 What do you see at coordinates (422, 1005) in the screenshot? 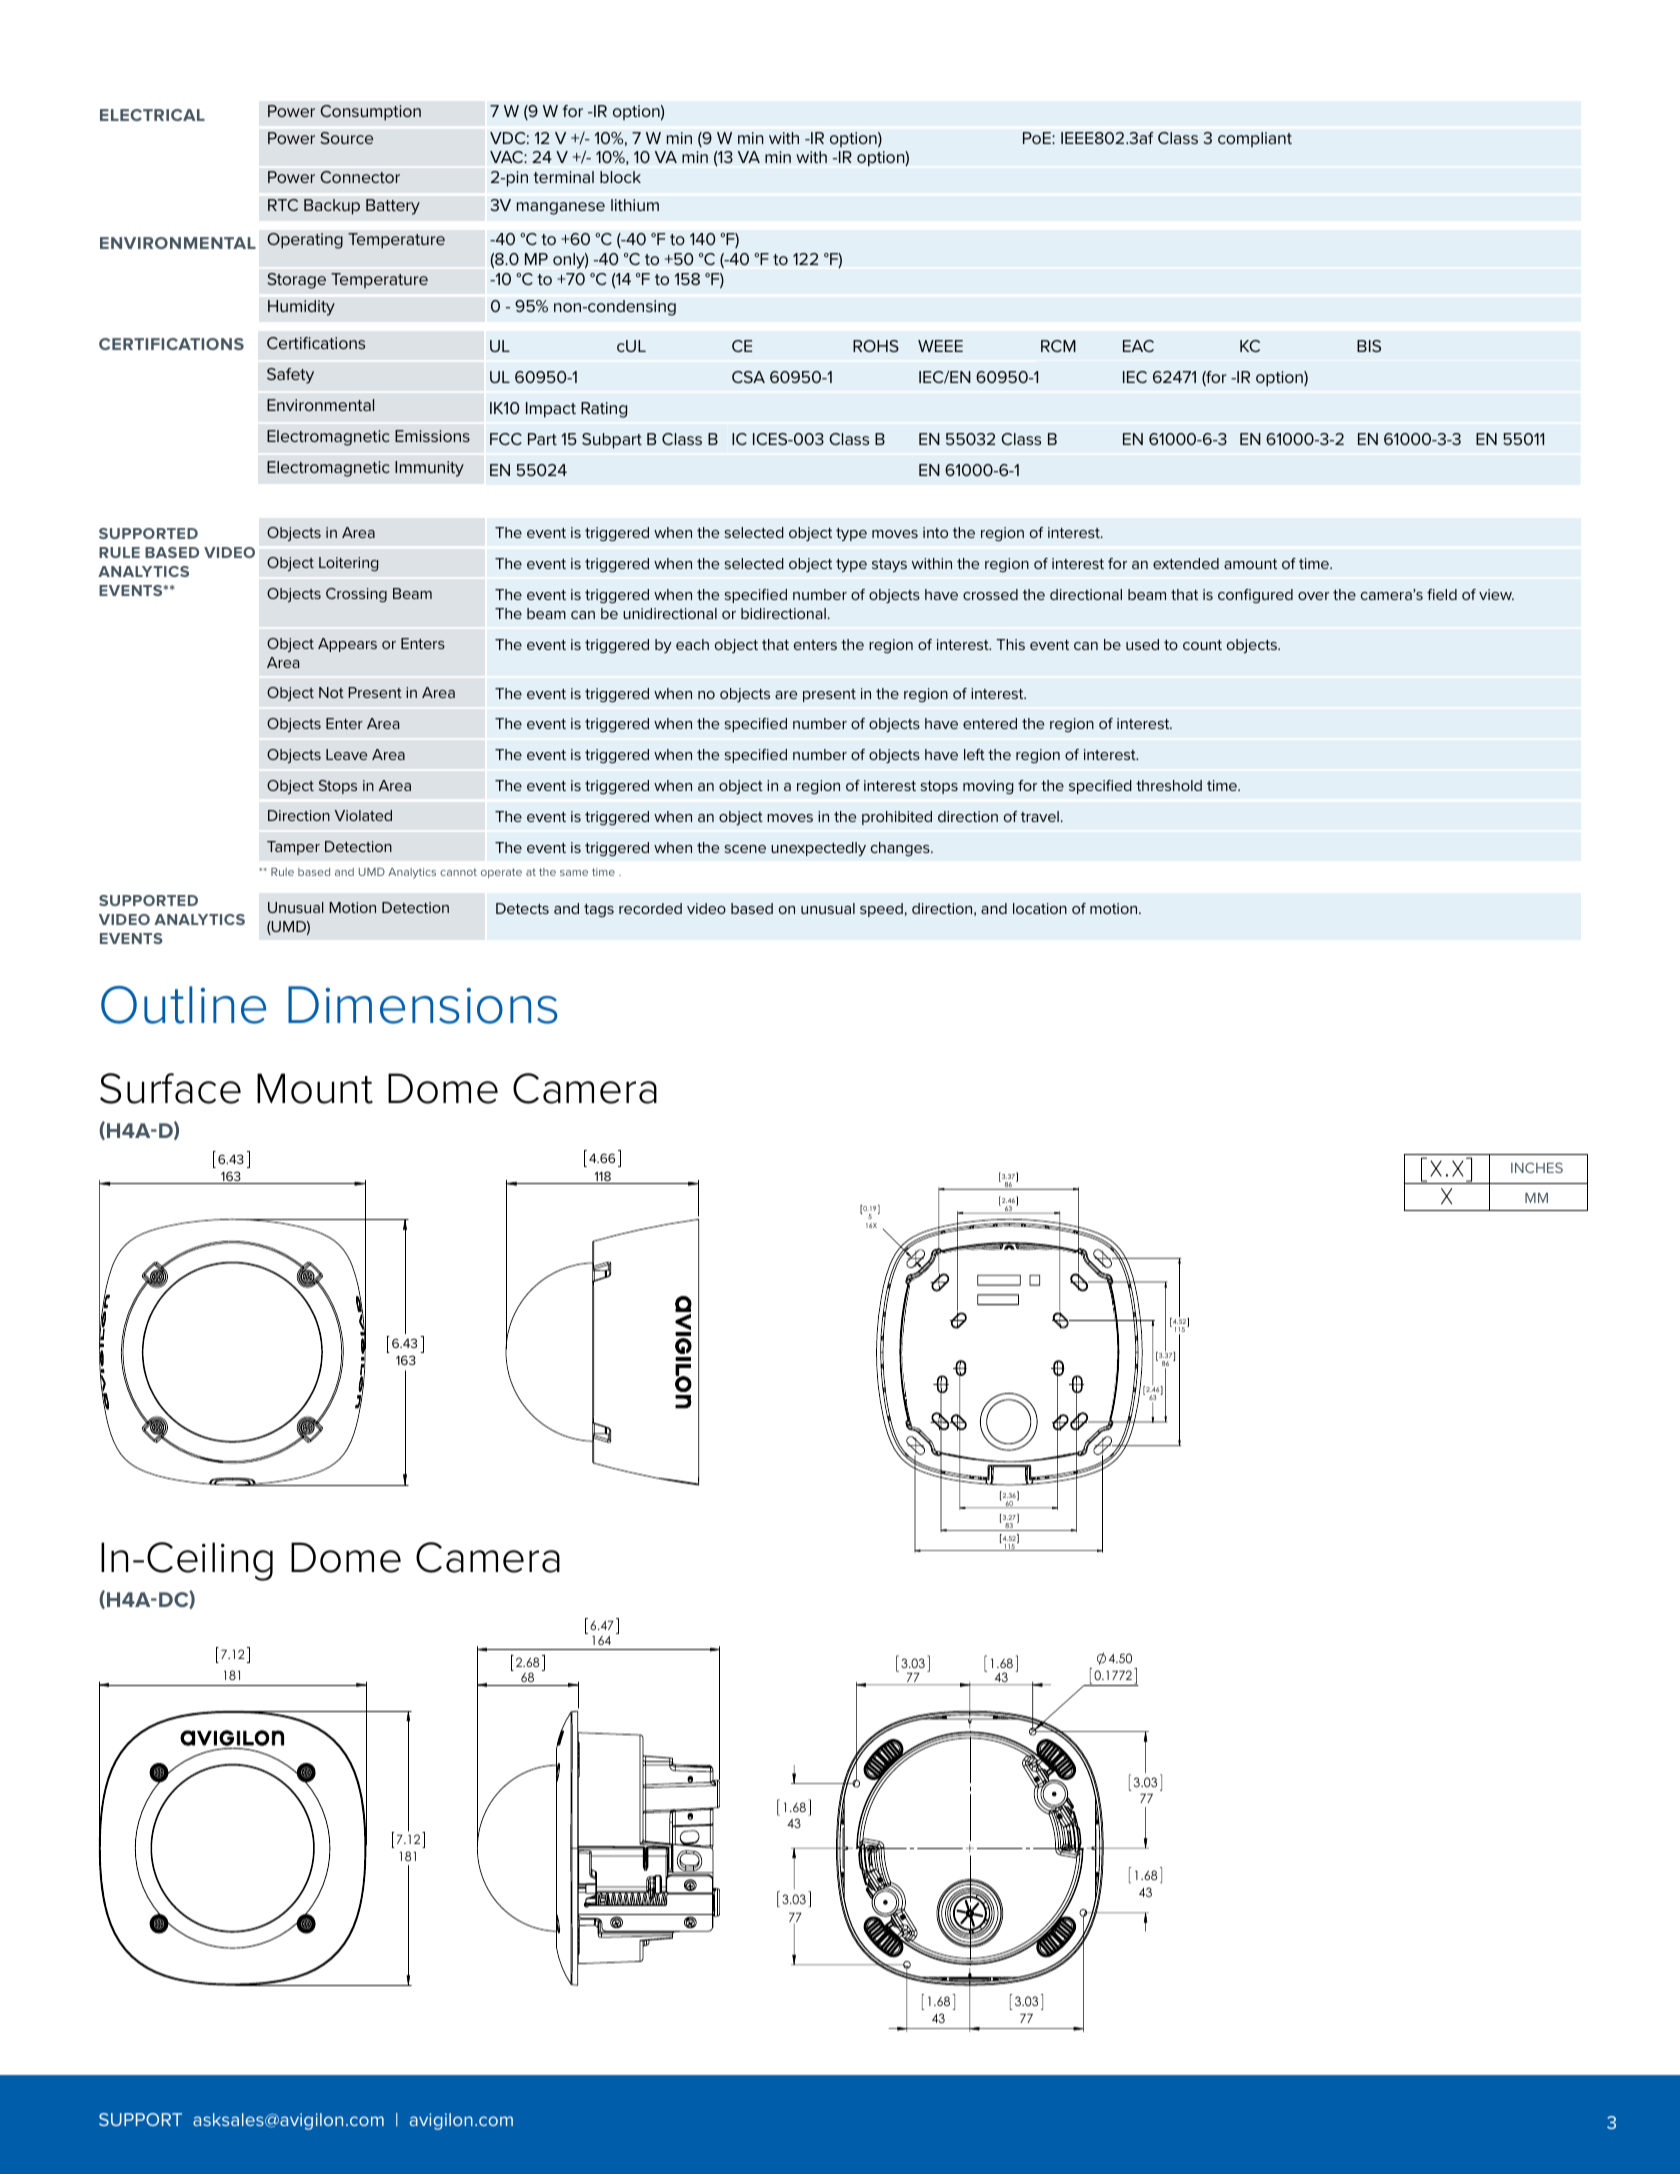
I see `Dimensions` at bounding box center [422, 1005].
